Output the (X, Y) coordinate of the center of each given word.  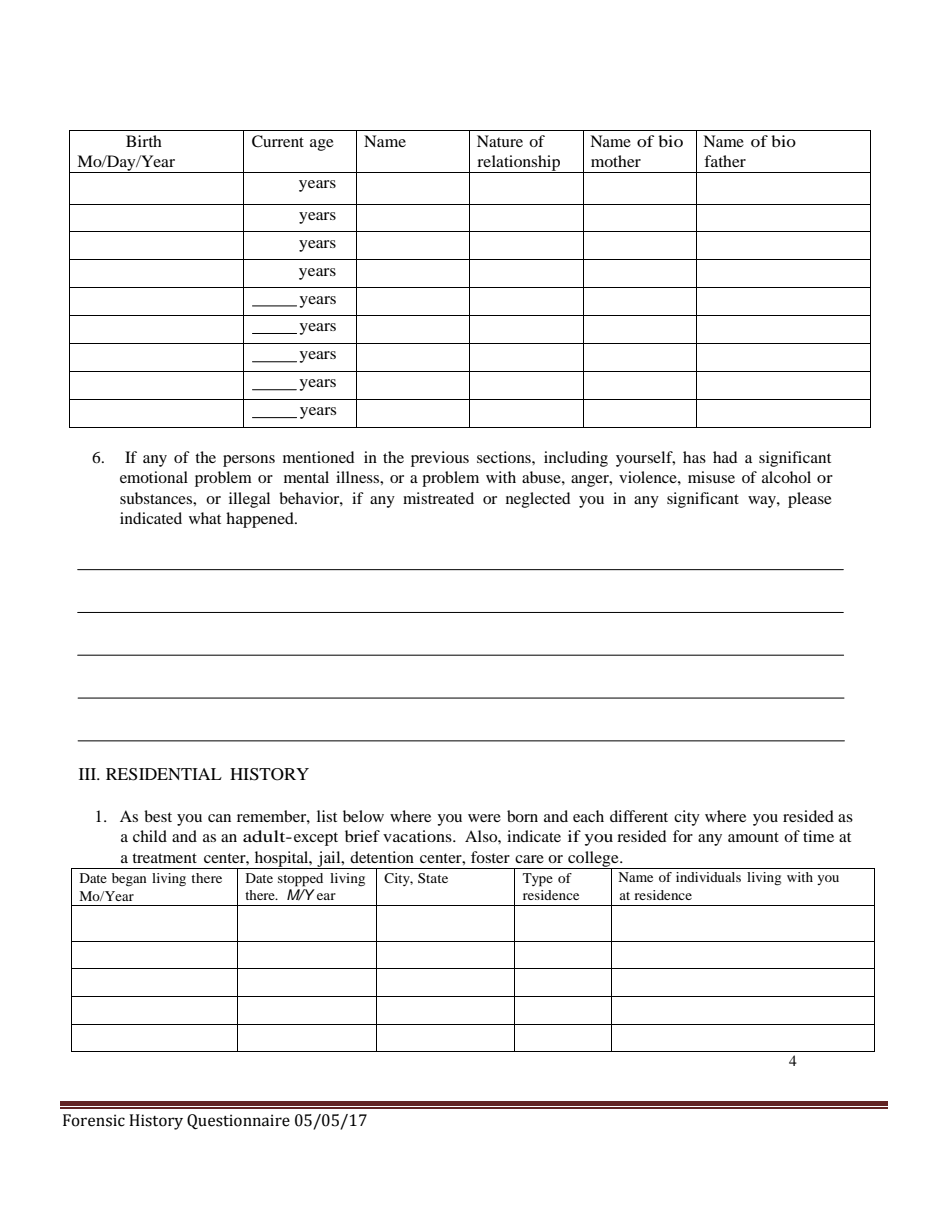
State (433, 878)
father (725, 161)
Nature (500, 141)
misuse (711, 477)
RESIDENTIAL (164, 774)
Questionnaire (238, 1122)
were (484, 818)
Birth (144, 141)
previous (440, 459)
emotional (154, 477)
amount (753, 837)
